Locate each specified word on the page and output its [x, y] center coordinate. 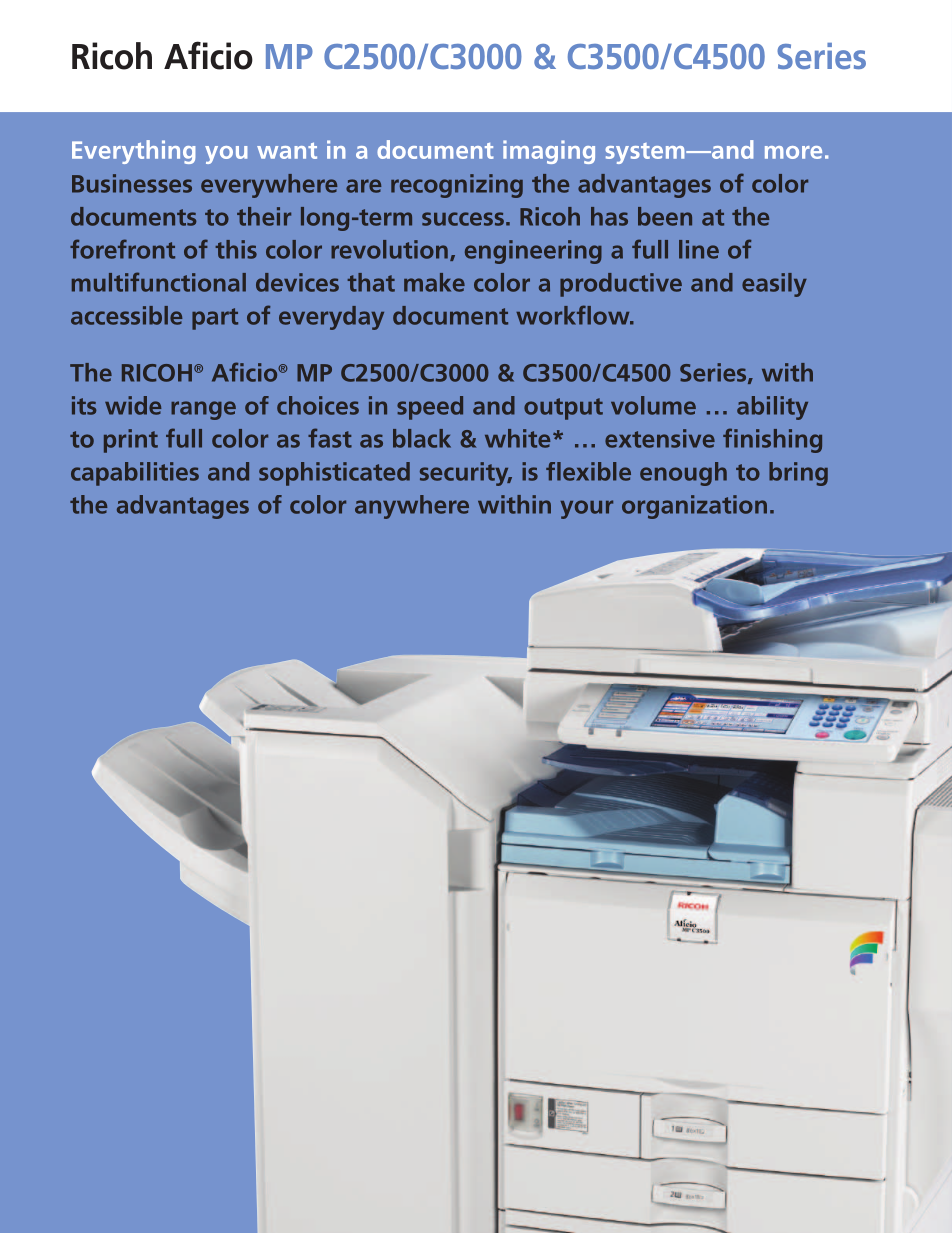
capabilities [135, 474]
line [699, 249]
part [215, 319]
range [203, 410]
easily [774, 285]
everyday [331, 318]
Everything [133, 152]
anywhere [412, 507]
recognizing [457, 186]
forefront [122, 249]
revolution [389, 249]
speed [430, 408]
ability [772, 408]
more [793, 152]
